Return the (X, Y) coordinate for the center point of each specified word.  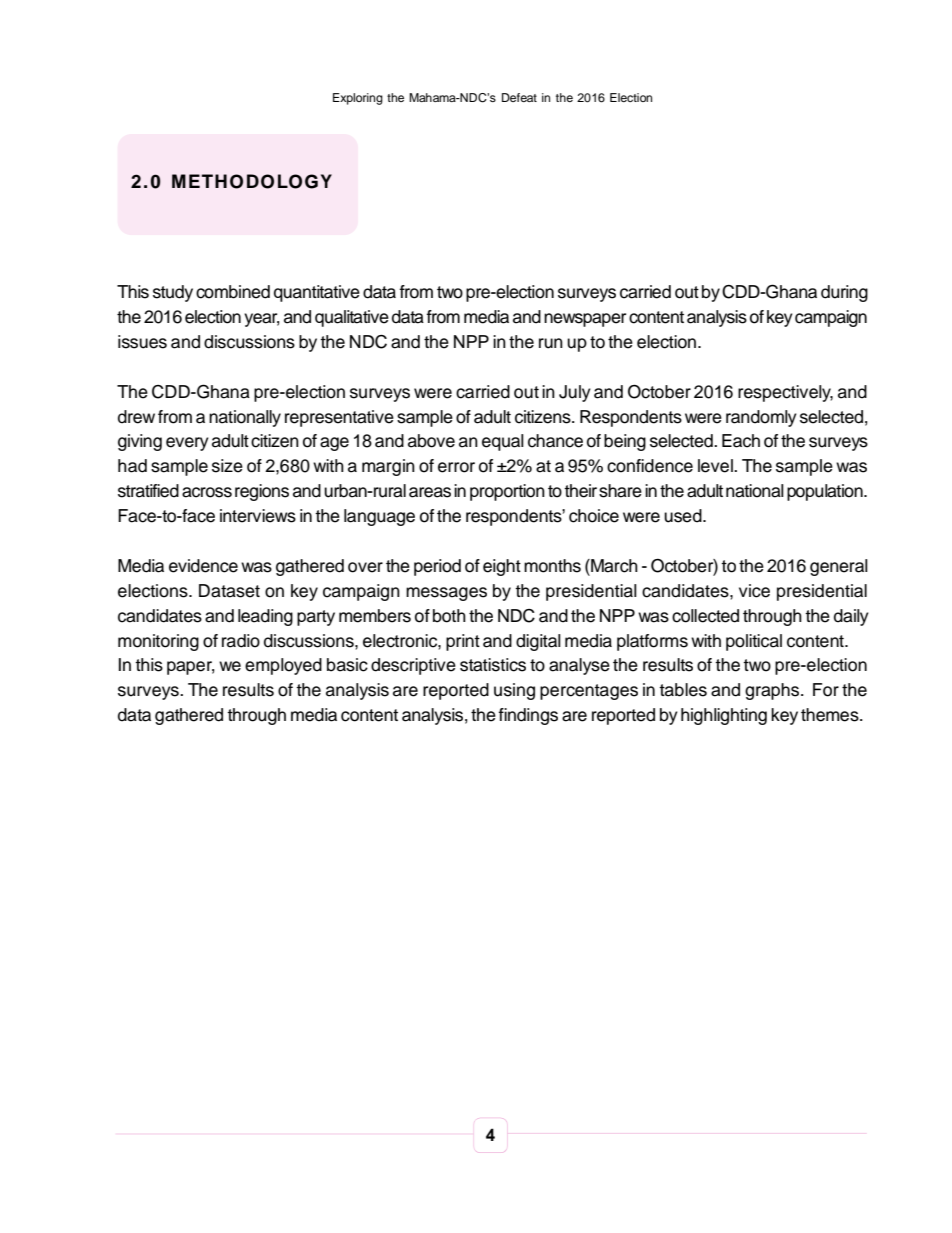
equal (503, 442)
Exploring (358, 99)
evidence (203, 566)
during (844, 293)
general (839, 567)
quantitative (317, 293)
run (551, 343)
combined (233, 292)
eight (502, 567)
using (514, 691)
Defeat (519, 97)
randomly (761, 418)
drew (136, 417)
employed (283, 666)
